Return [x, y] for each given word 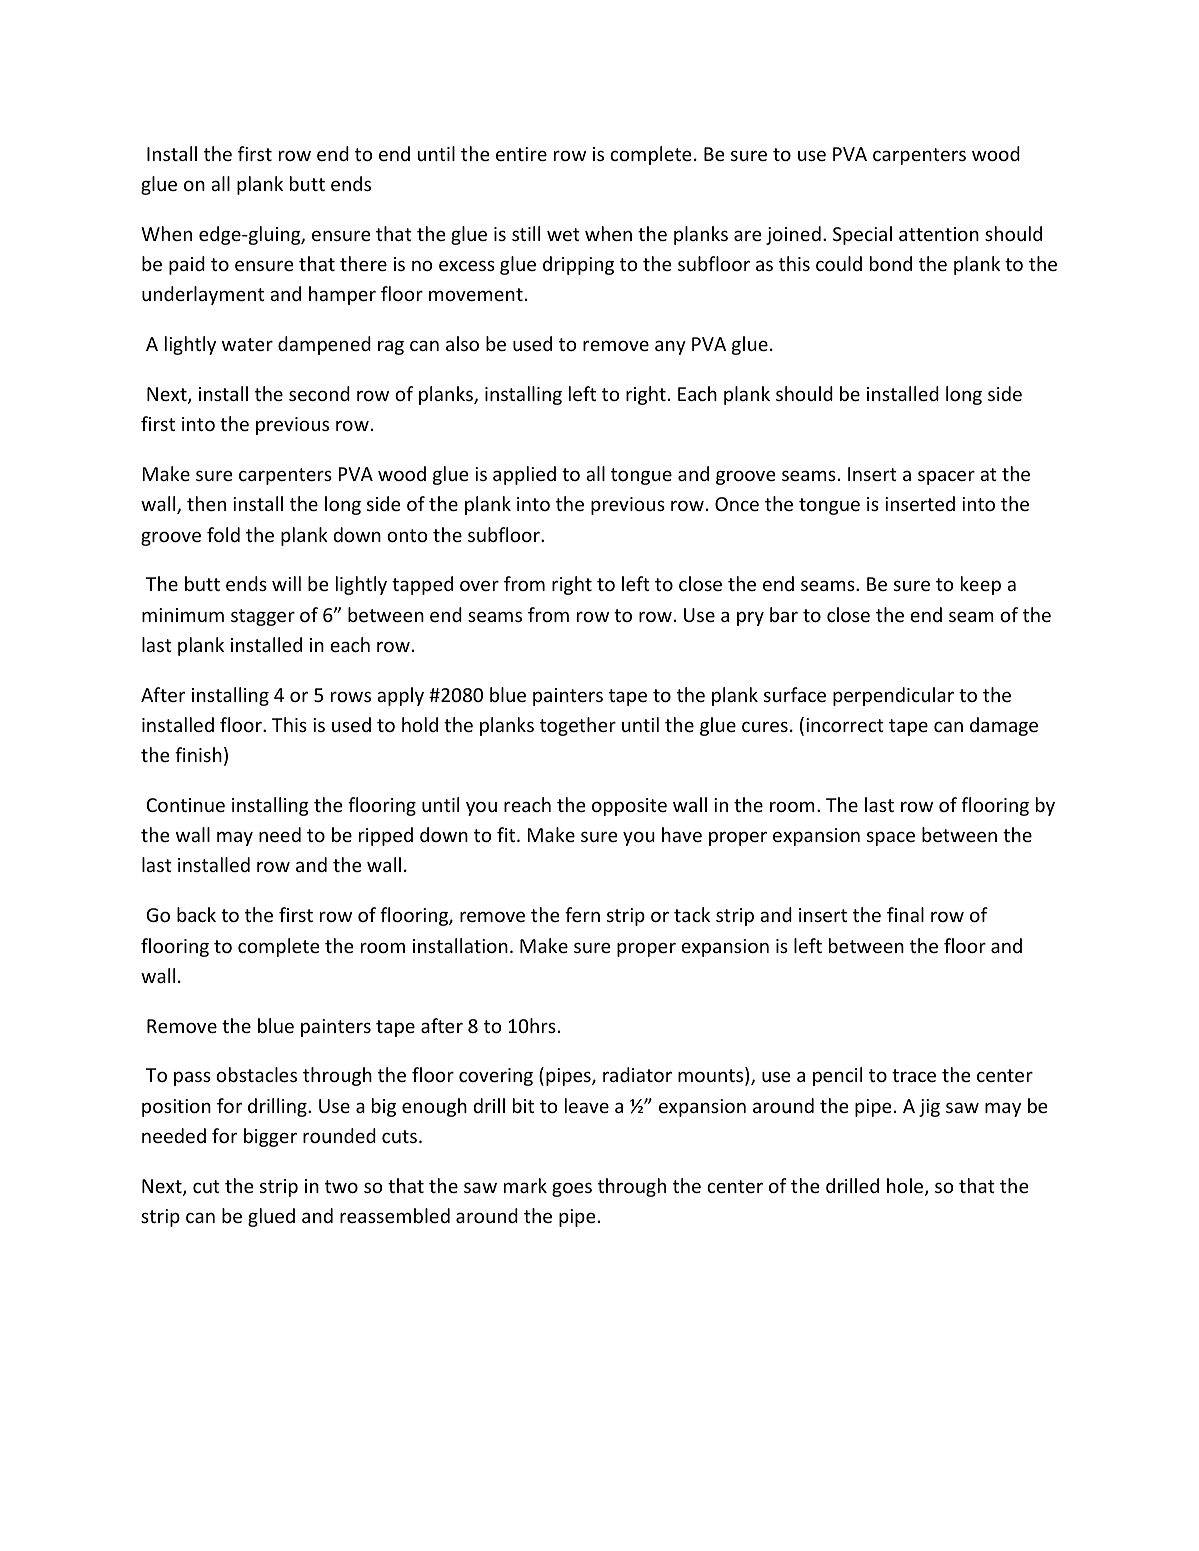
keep [981, 585]
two [341, 1186]
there [363, 263]
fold [223, 534]
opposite [629, 807]
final [905, 914]
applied [524, 475]
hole [906, 1187]
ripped [386, 836]
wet [563, 234]
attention [939, 234]
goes [572, 1189]
